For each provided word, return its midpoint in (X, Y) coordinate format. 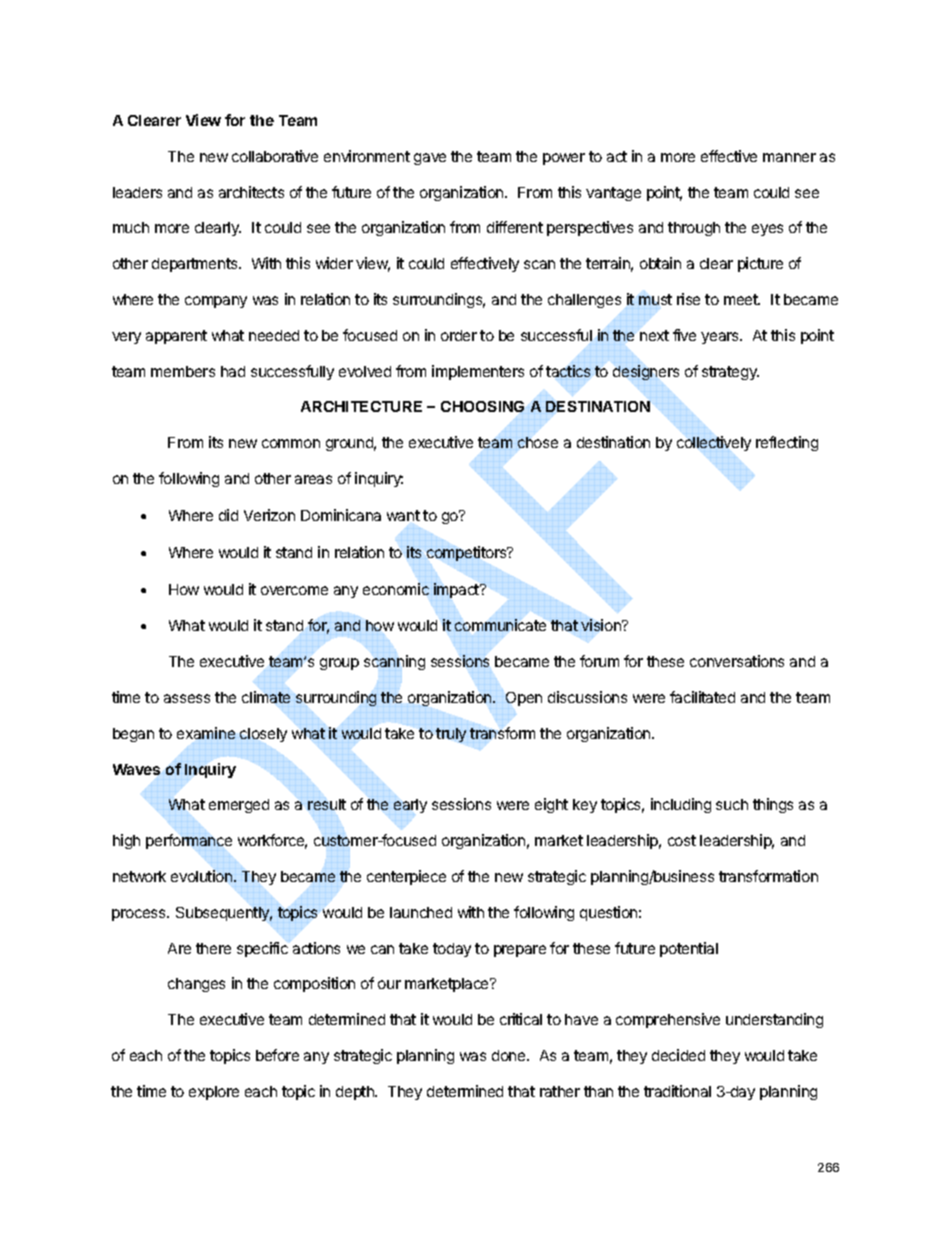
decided (678, 1055)
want (403, 515)
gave (430, 159)
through (694, 229)
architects (251, 192)
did (228, 515)
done (510, 1055)
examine (206, 733)
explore (214, 1093)
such (732, 804)
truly (451, 735)
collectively (714, 443)
